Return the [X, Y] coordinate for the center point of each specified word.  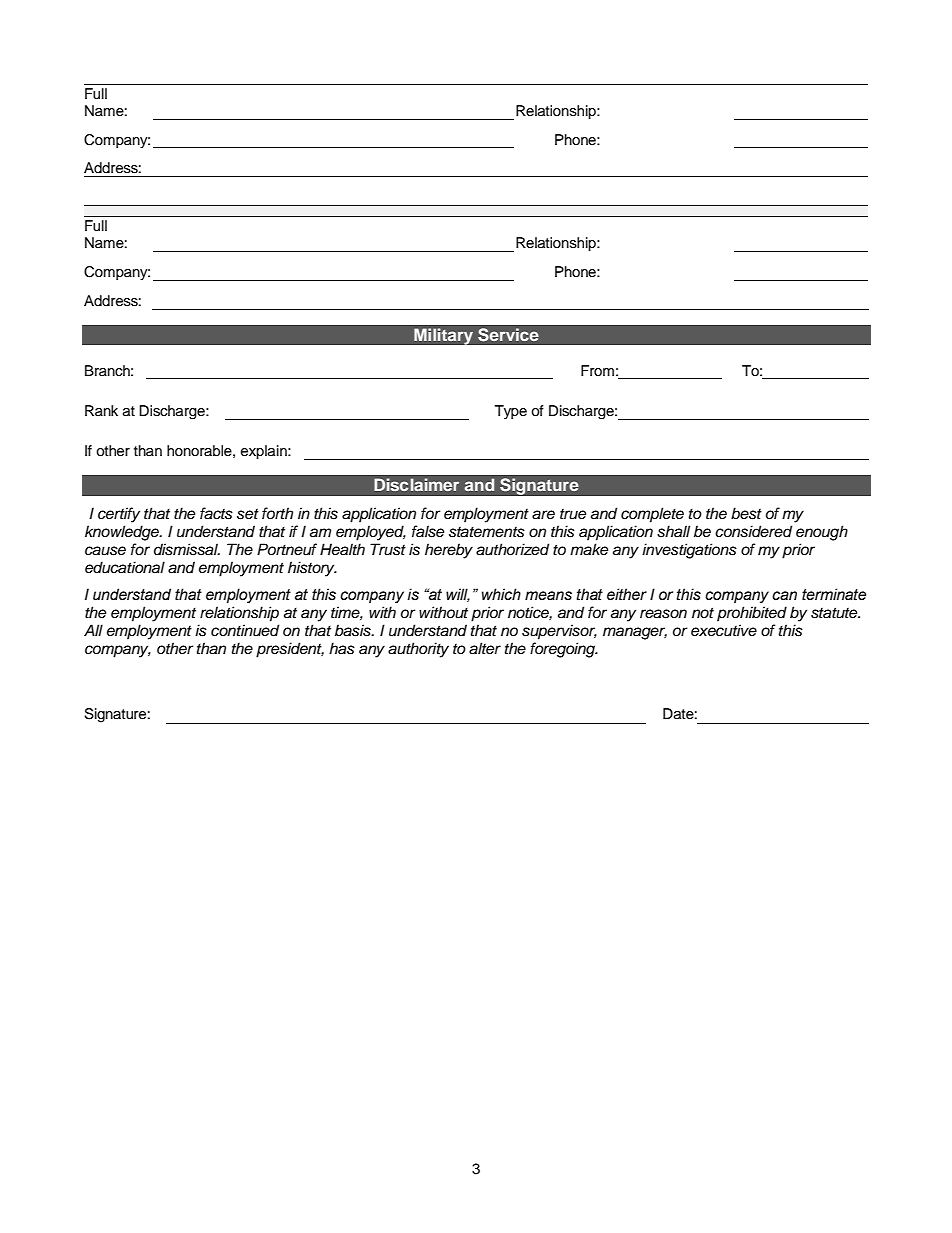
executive [724, 630]
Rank [101, 410]
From [597, 370]
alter [485, 648]
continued [245, 630]
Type [511, 412]
